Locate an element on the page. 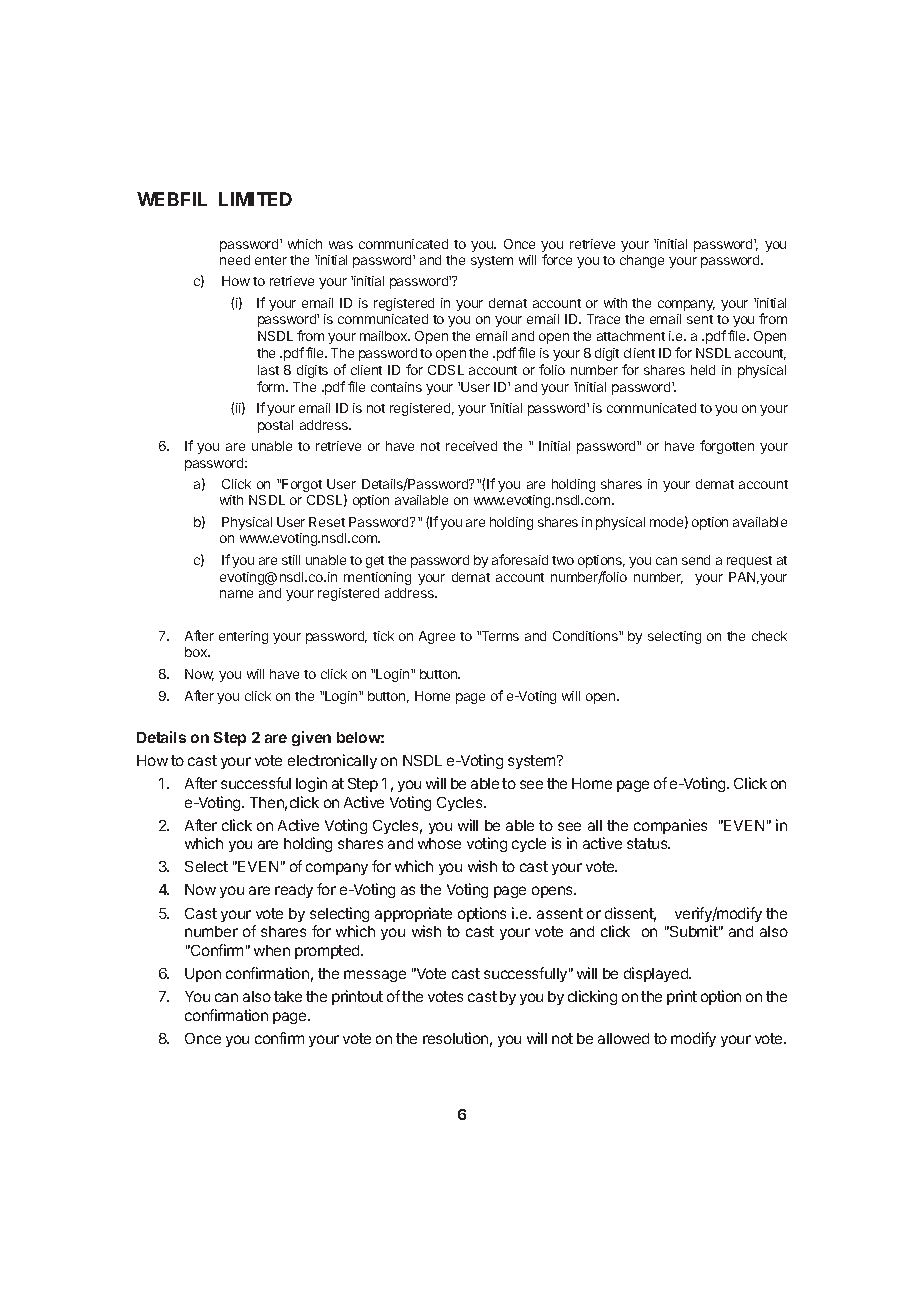  force is located at coordinates (557, 259).
